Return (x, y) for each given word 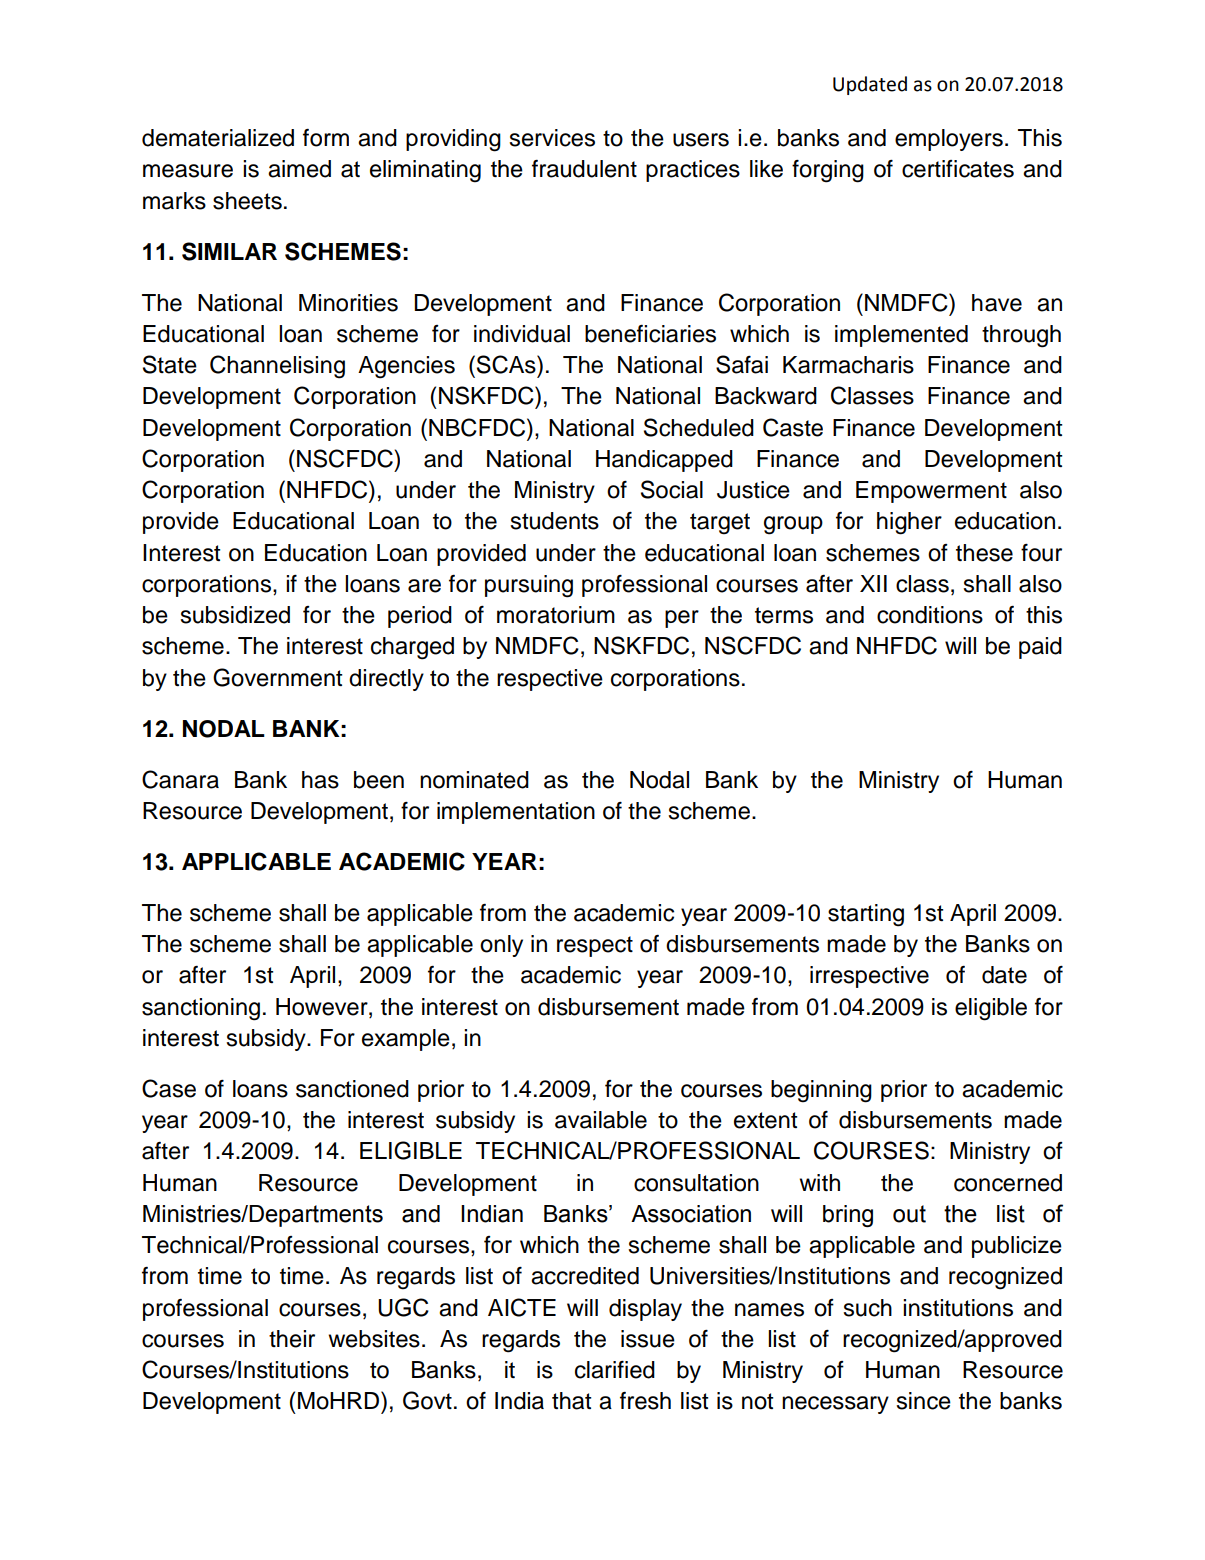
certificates (958, 169)
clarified (615, 1370)
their (292, 1339)
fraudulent (584, 169)
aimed (299, 169)
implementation (516, 813)
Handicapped (664, 461)
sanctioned (352, 1089)
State (170, 364)
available (601, 1120)
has (320, 780)
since (923, 1401)
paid (1040, 648)
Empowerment (931, 492)
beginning (821, 1091)
